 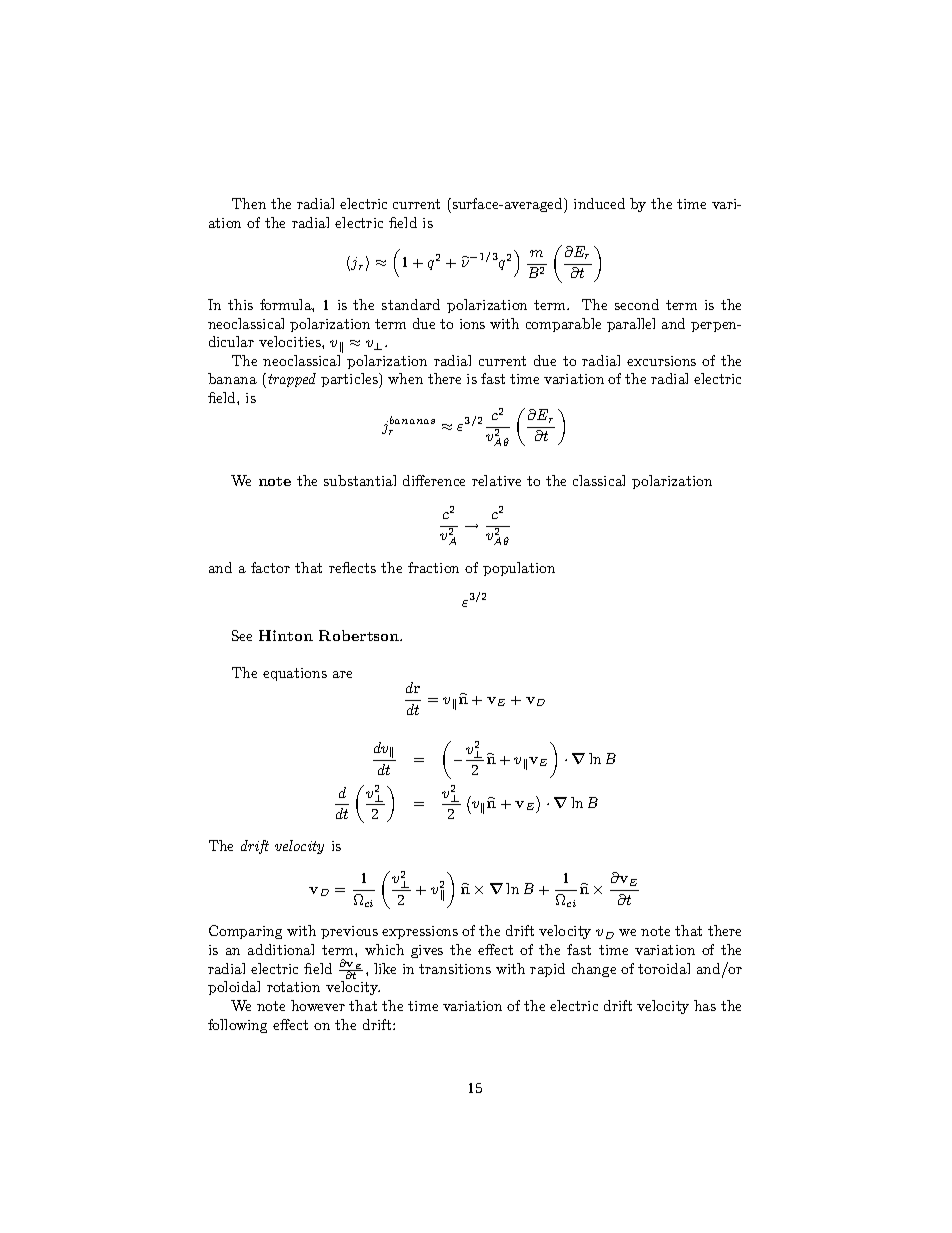 I want to click on Then, so click(x=249, y=203).
